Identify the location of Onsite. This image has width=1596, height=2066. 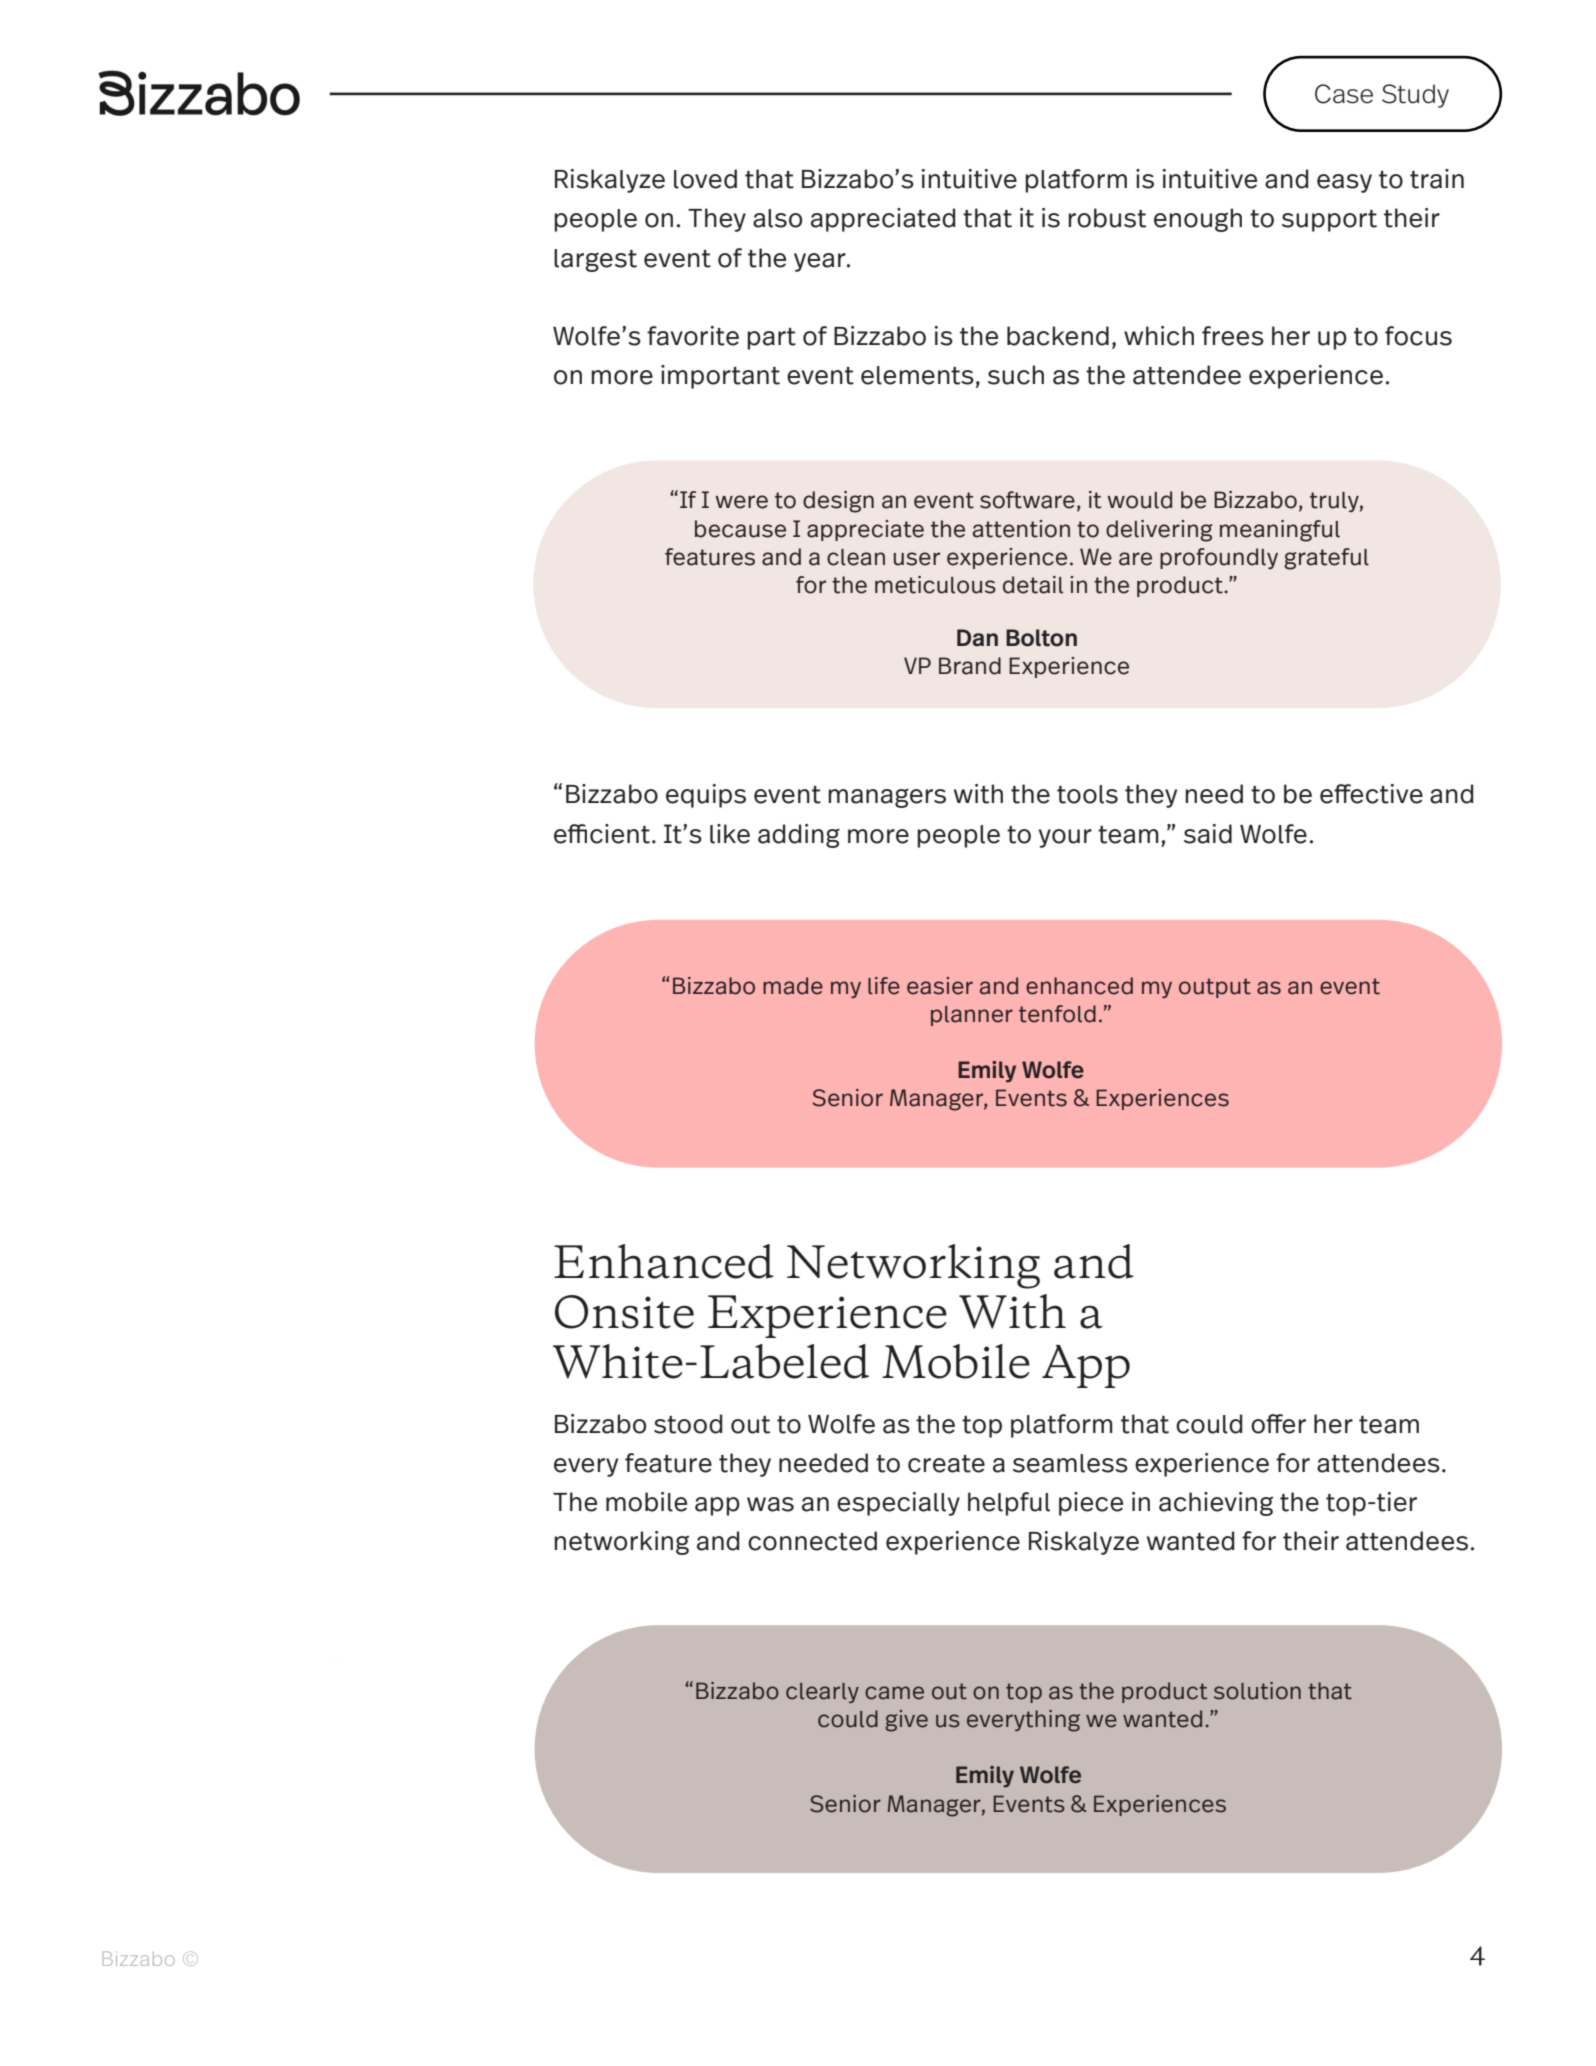
(624, 1312).
